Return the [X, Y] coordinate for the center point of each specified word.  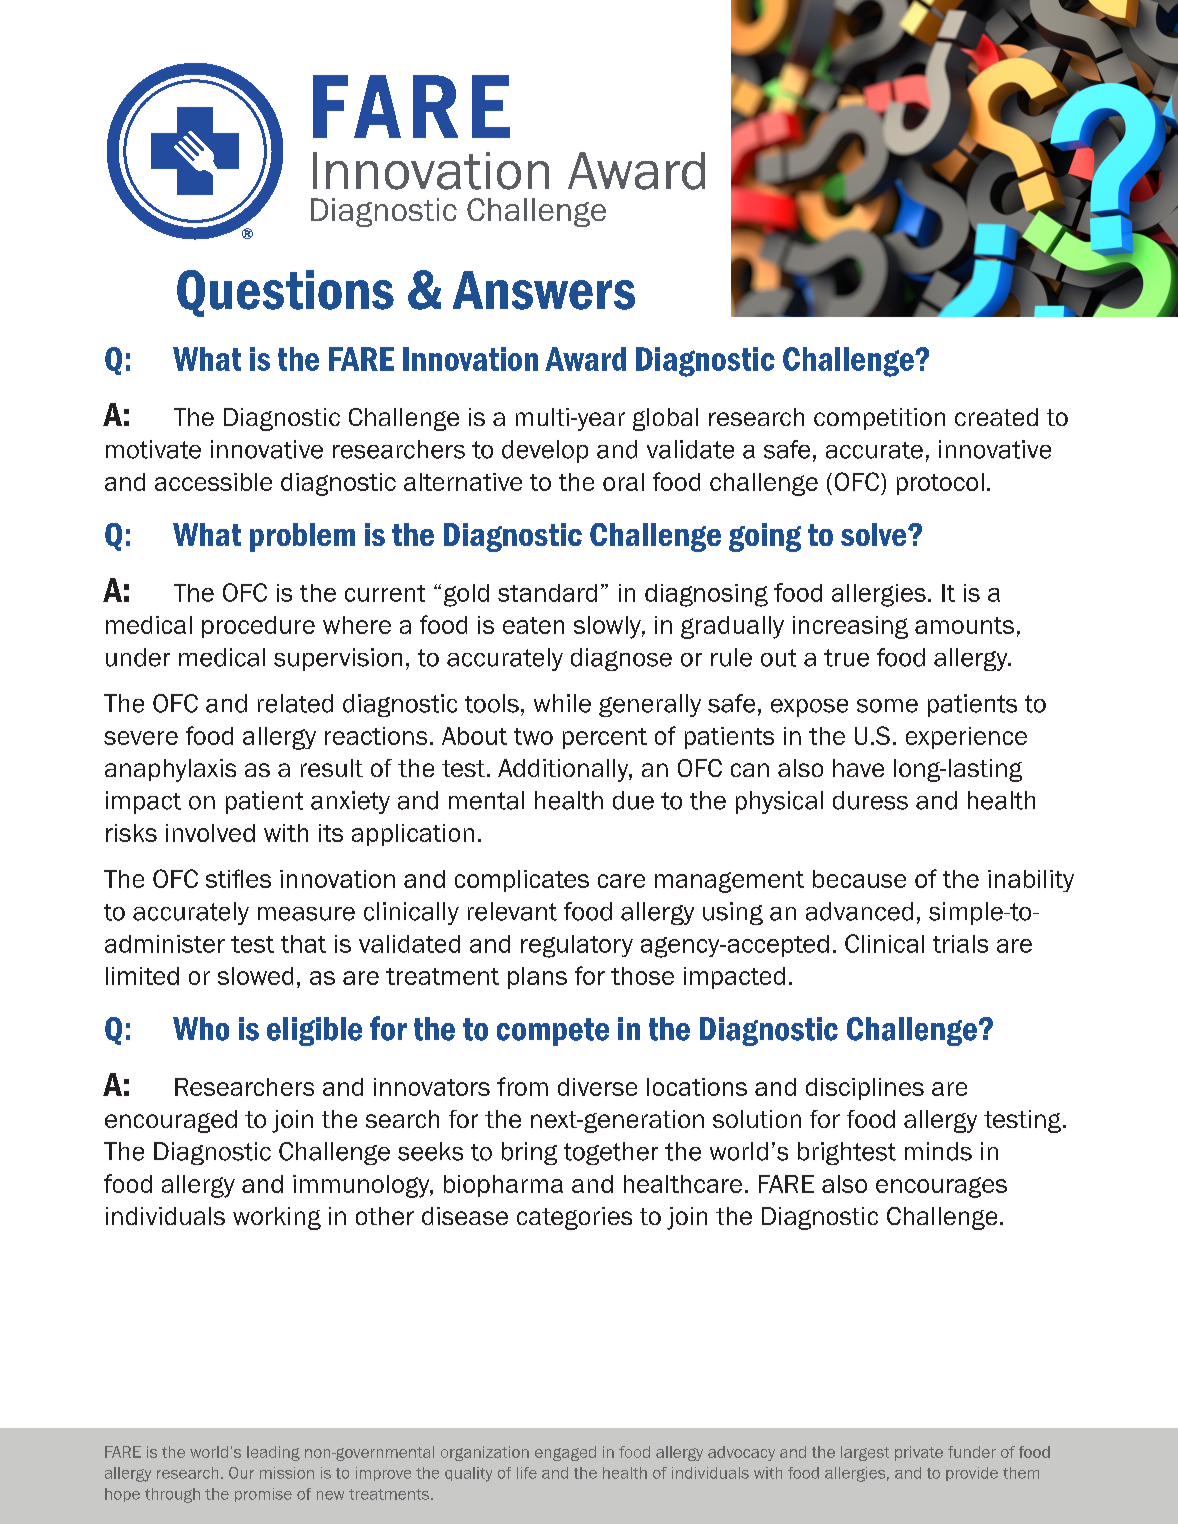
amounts [964, 625]
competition [879, 419]
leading [273, 1453]
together [611, 1153]
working [277, 1218]
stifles [238, 878]
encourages [941, 1187]
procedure [258, 627]
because [859, 879]
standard [547, 593]
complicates [522, 881]
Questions [285, 293]
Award [585, 359]
